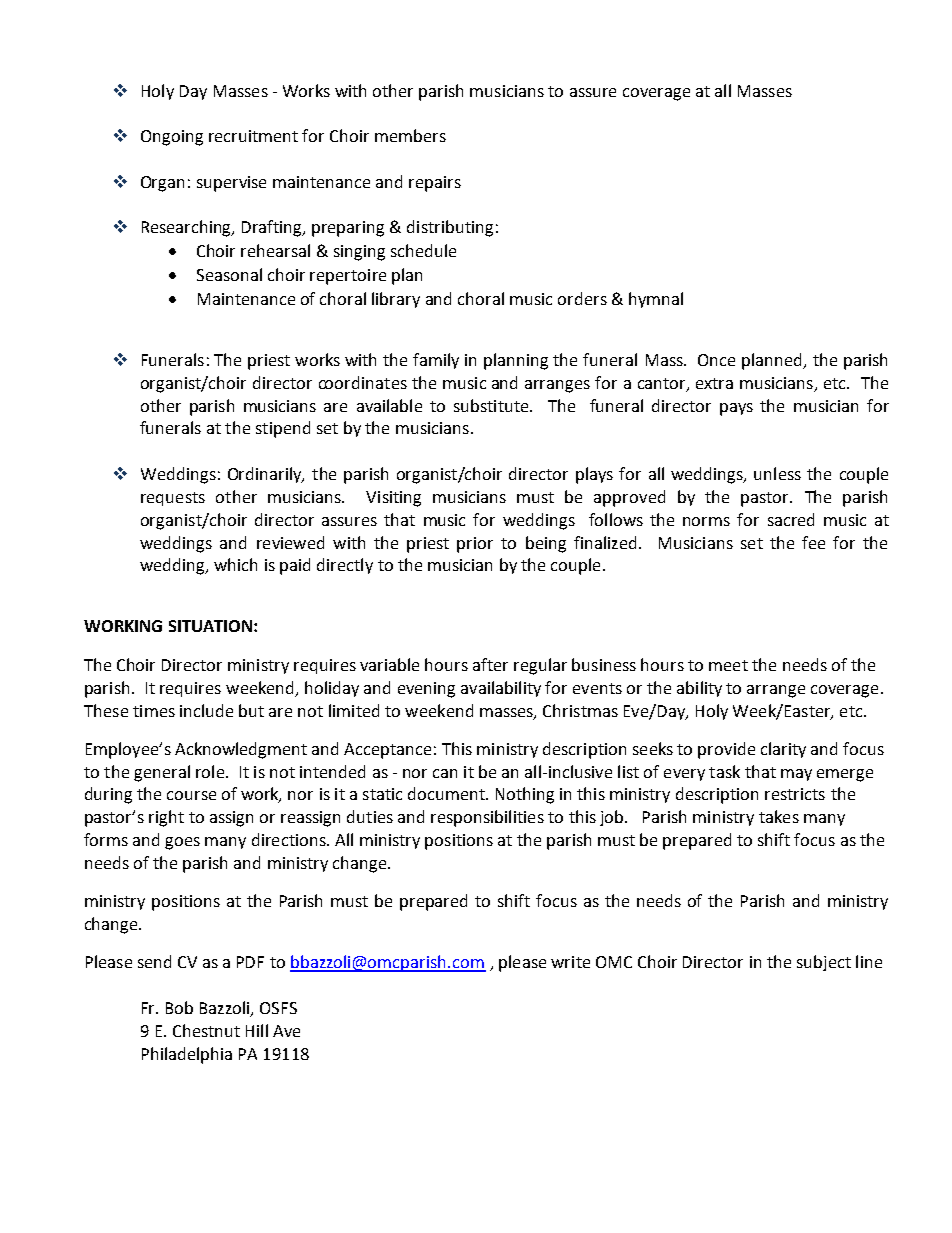 This document has width=952, height=1233. What do you see at coordinates (435, 184) in the document?
I see `repairs` at bounding box center [435, 184].
